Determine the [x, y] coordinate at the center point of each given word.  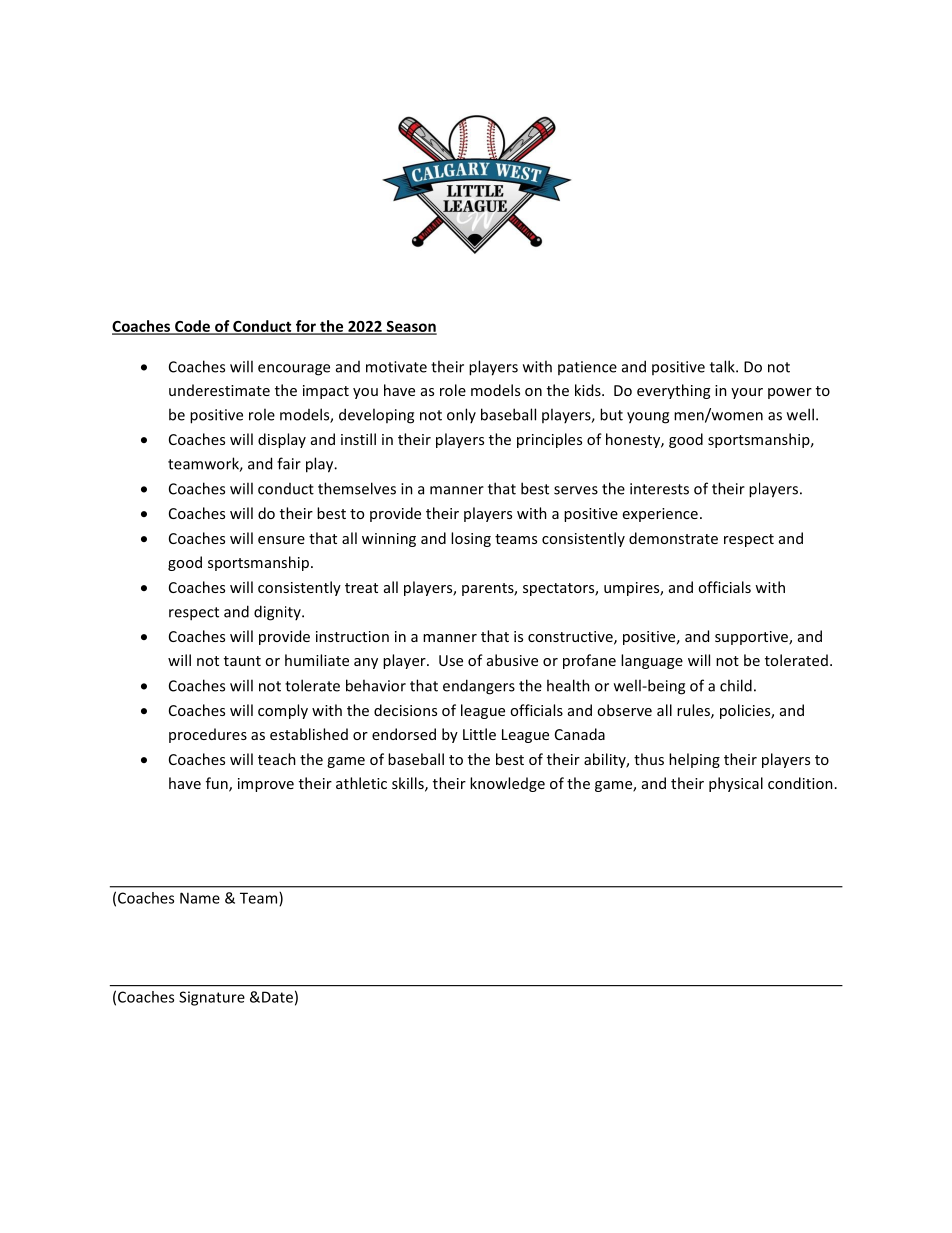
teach [277, 759]
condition [800, 783]
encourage [294, 370]
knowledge [507, 784]
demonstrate [673, 538]
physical [736, 784]
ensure [281, 540]
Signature [212, 998]
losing [471, 539]
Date [277, 997]
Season [410, 327]
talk [723, 366]
